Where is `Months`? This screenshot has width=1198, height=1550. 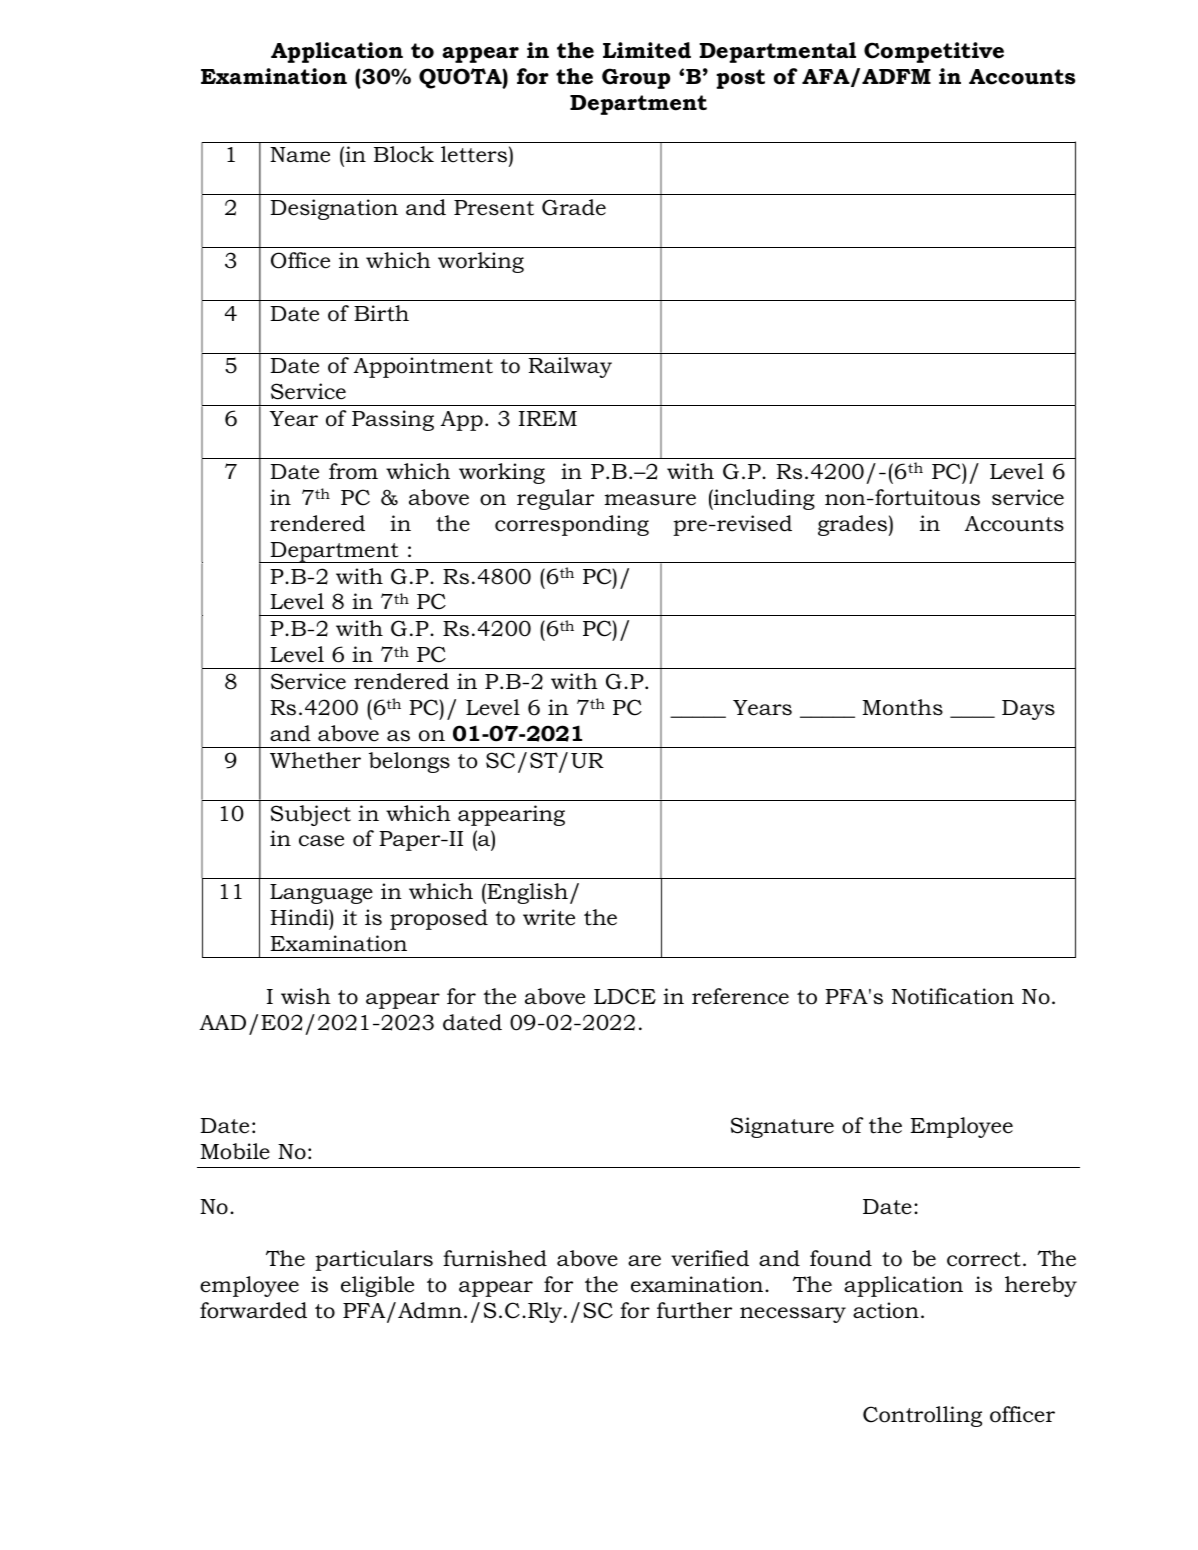
Months is located at coordinates (902, 707).
